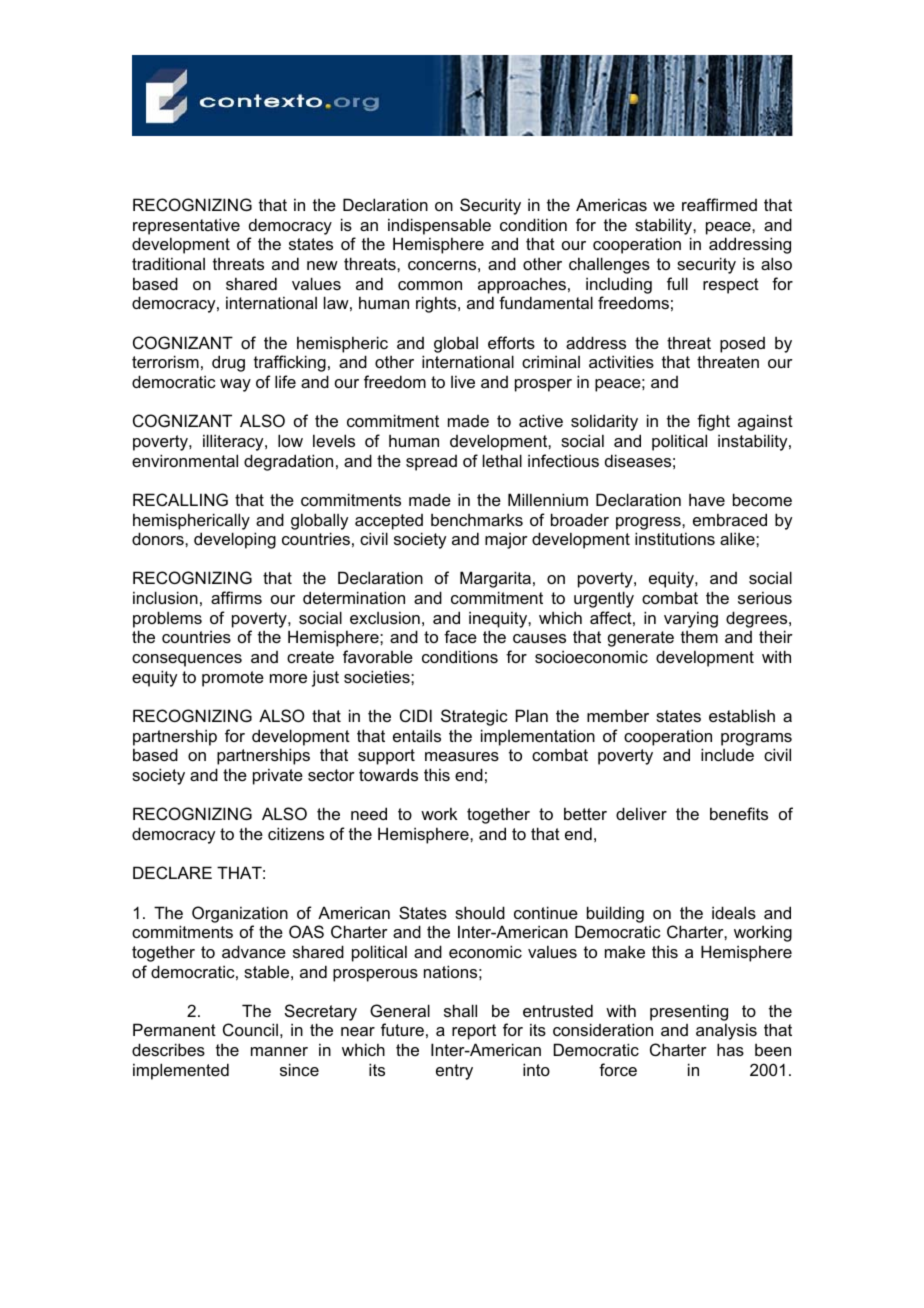  I want to click on Margarita, so click(495, 579).
